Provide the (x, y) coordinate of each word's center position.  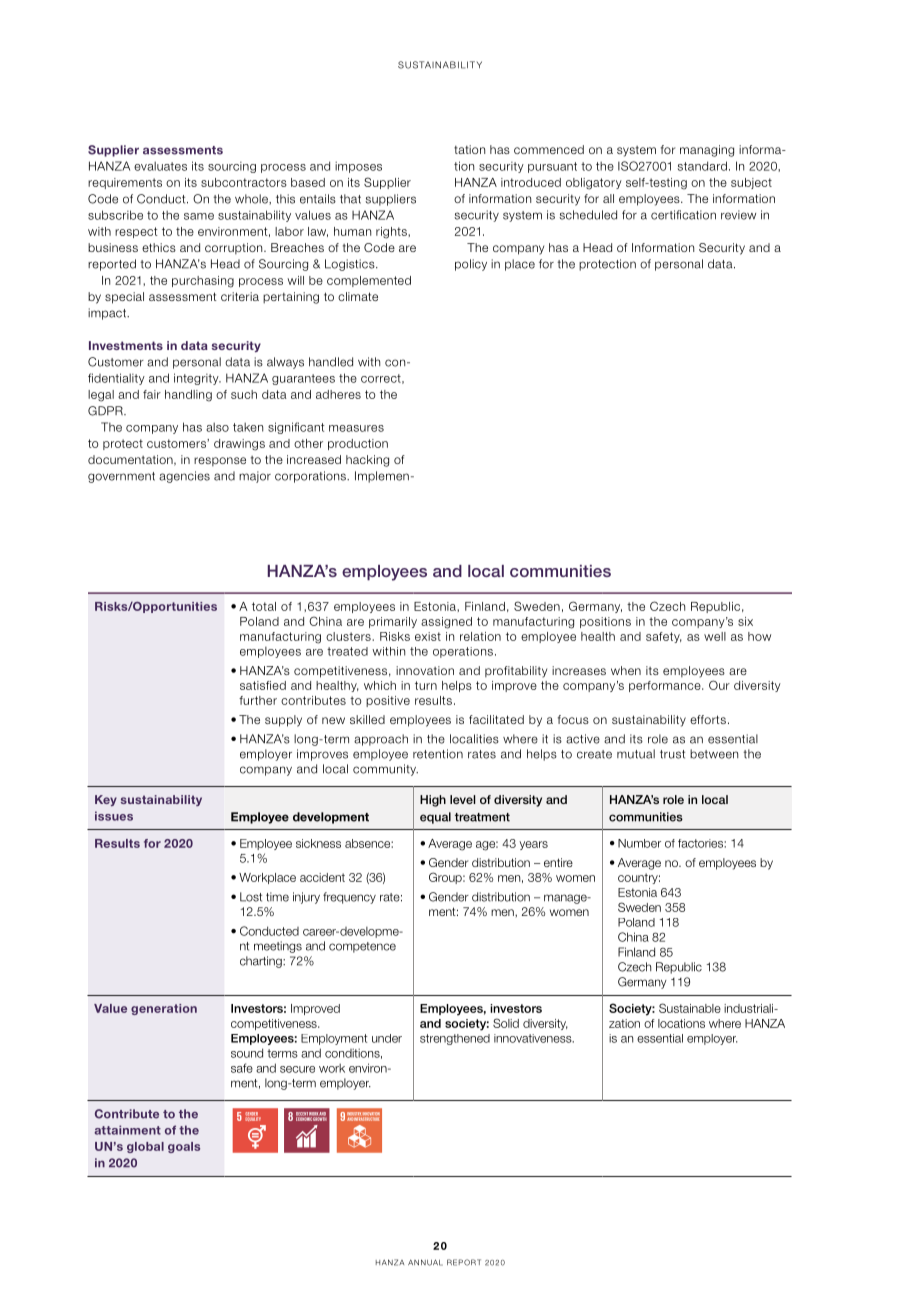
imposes (358, 167)
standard (702, 166)
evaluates (160, 166)
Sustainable (690, 1008)
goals (184, 1147)
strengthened (455, 1039)
